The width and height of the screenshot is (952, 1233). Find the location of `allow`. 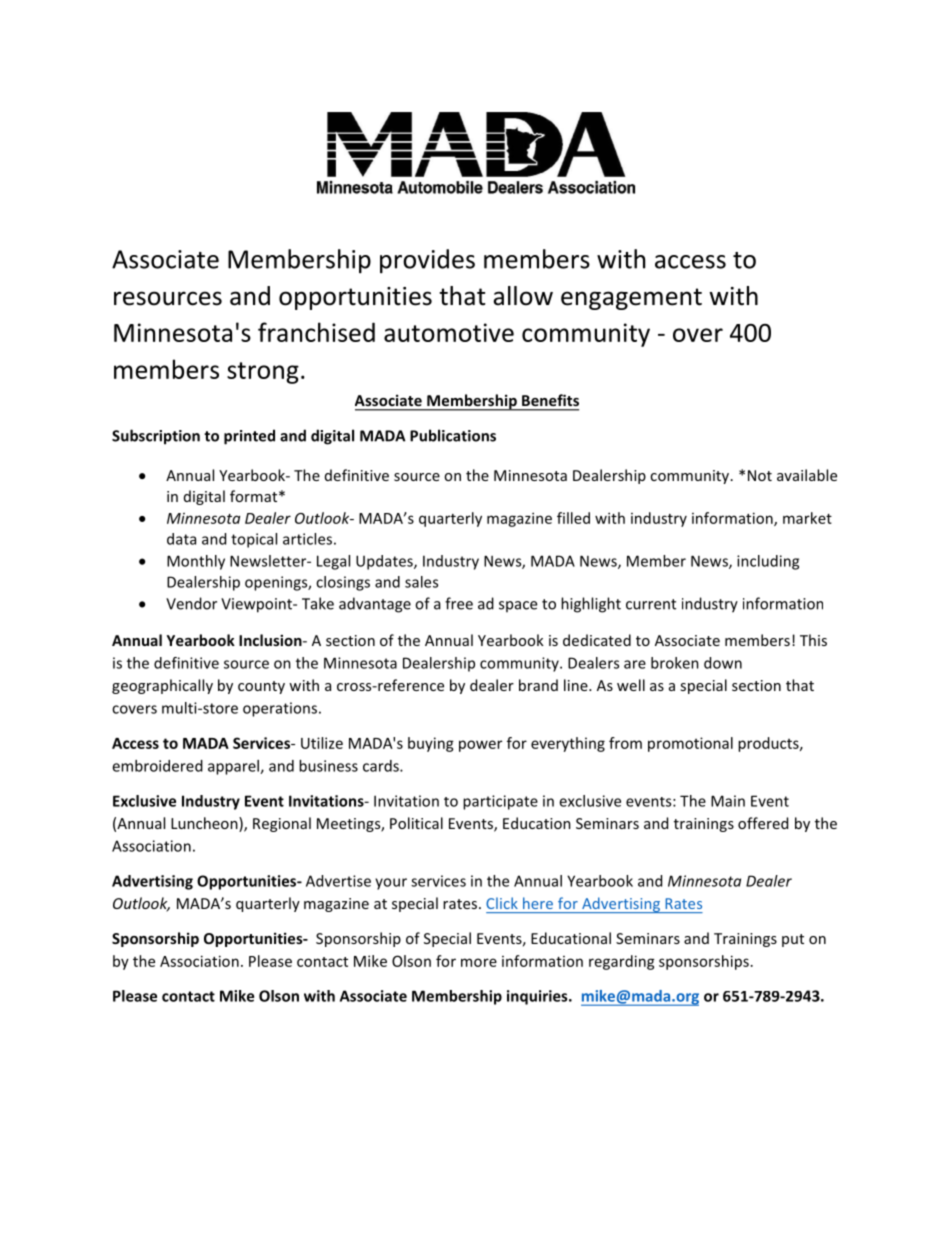

allow is located at coordinates (523, 296).
